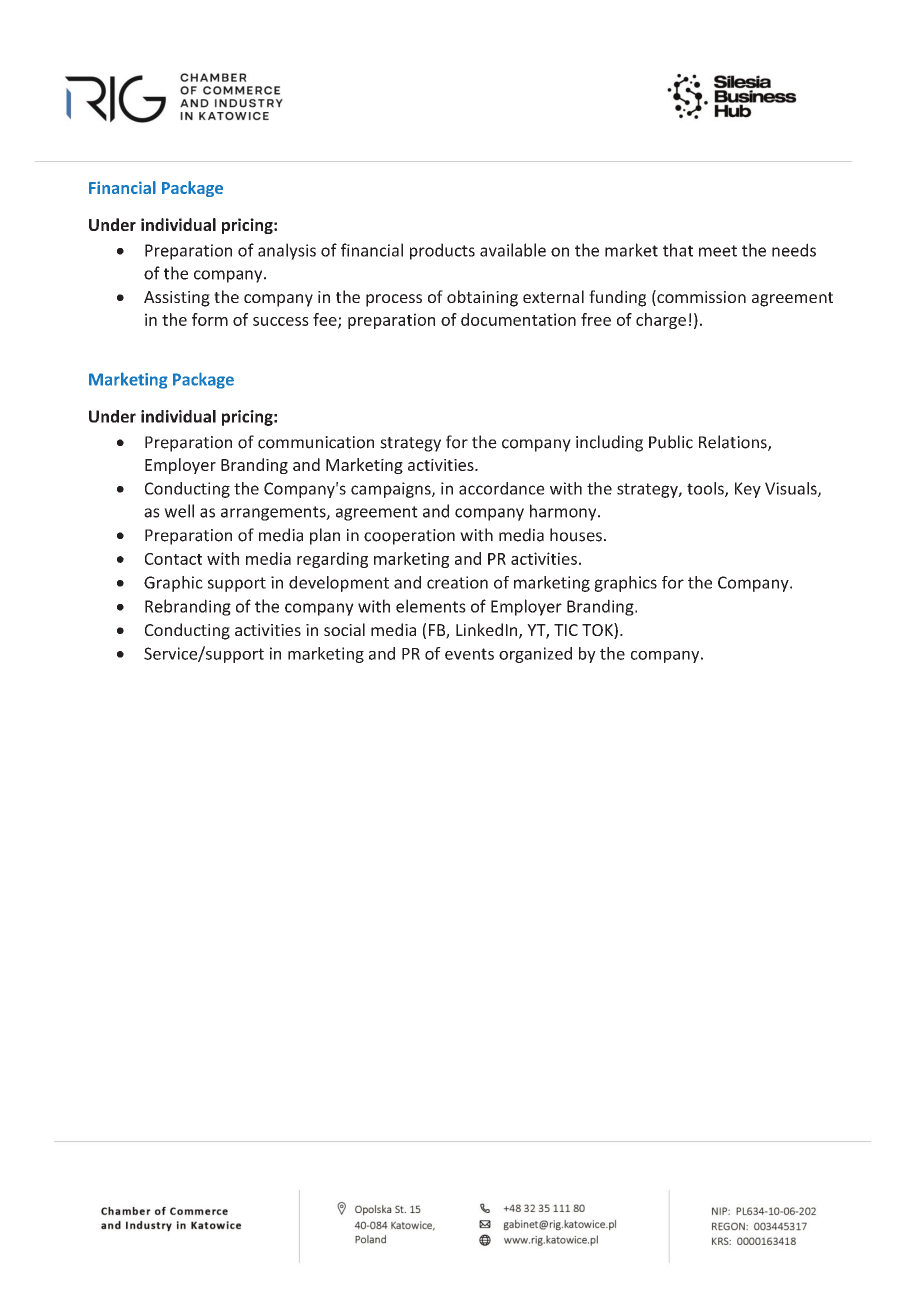 The image size is (924, 1308). Describe the element at coordinates (344, 629) in the page. I see `social` at that location.
